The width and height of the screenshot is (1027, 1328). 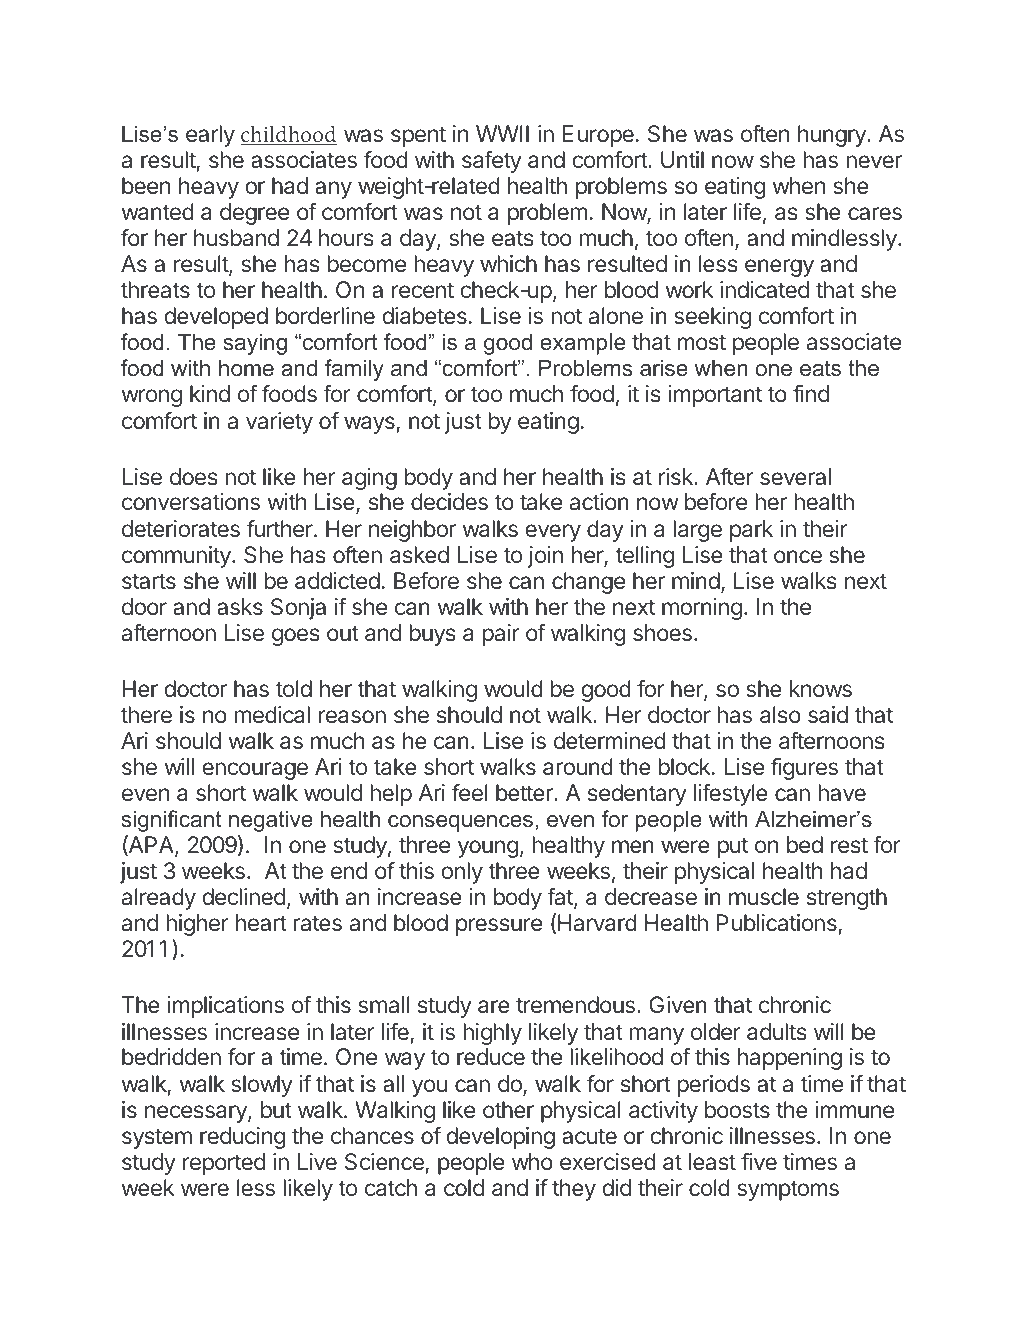 What do you see at coordinates (778, 924) in the screenshot?
I see `Publications` at bounding box center [778, 924].
